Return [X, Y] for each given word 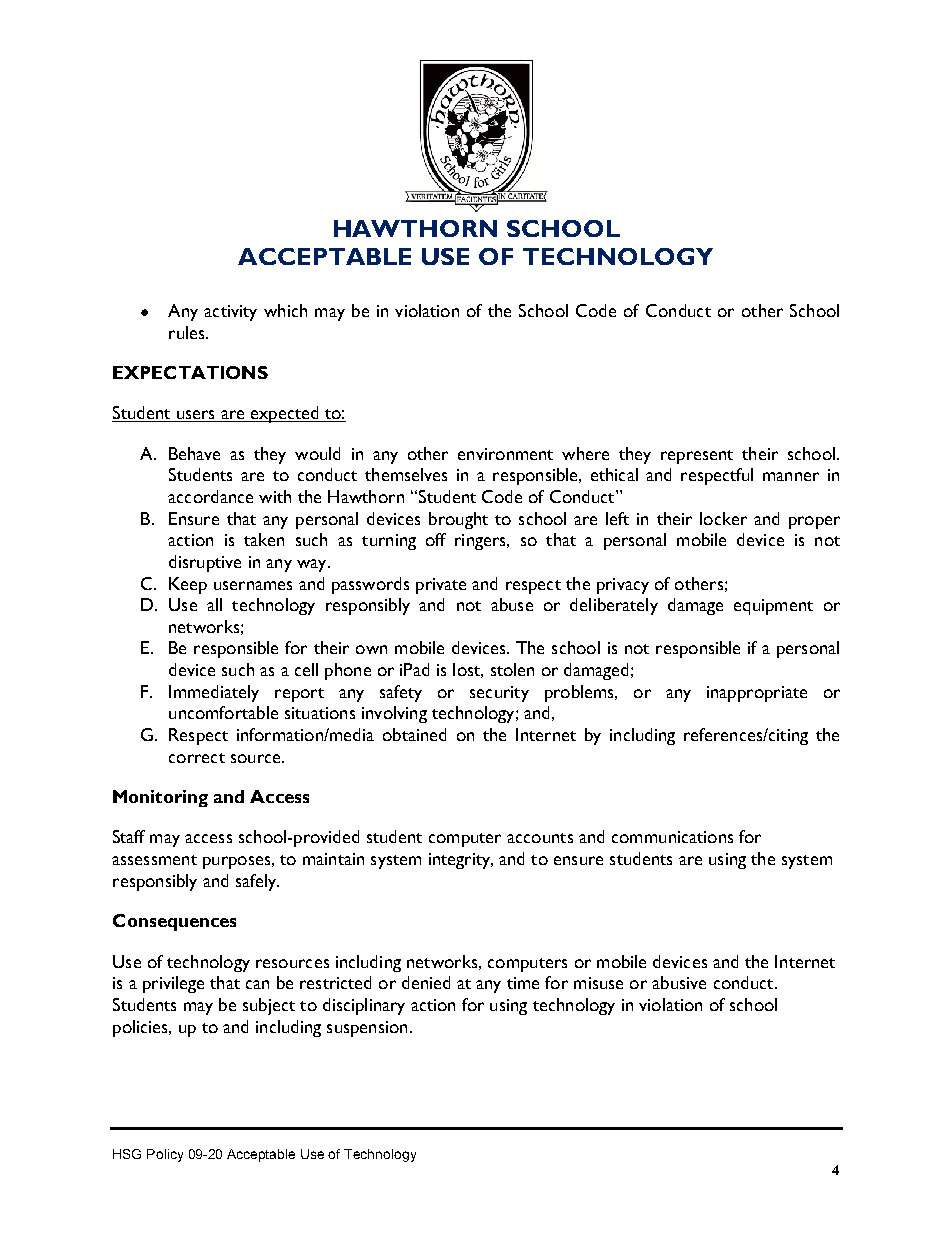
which [285, 310]
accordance [210, 496]
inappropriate [757, 694]
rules [188, 332]
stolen [512, 669]
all [214, 604]
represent [697, 457]
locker [723, 518]
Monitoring [160, 798]
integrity [461, 861]
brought [458, 520]
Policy [165, 1155]
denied [426, 982]
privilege [173, 984]
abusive [679, 982]
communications [672, 837]
